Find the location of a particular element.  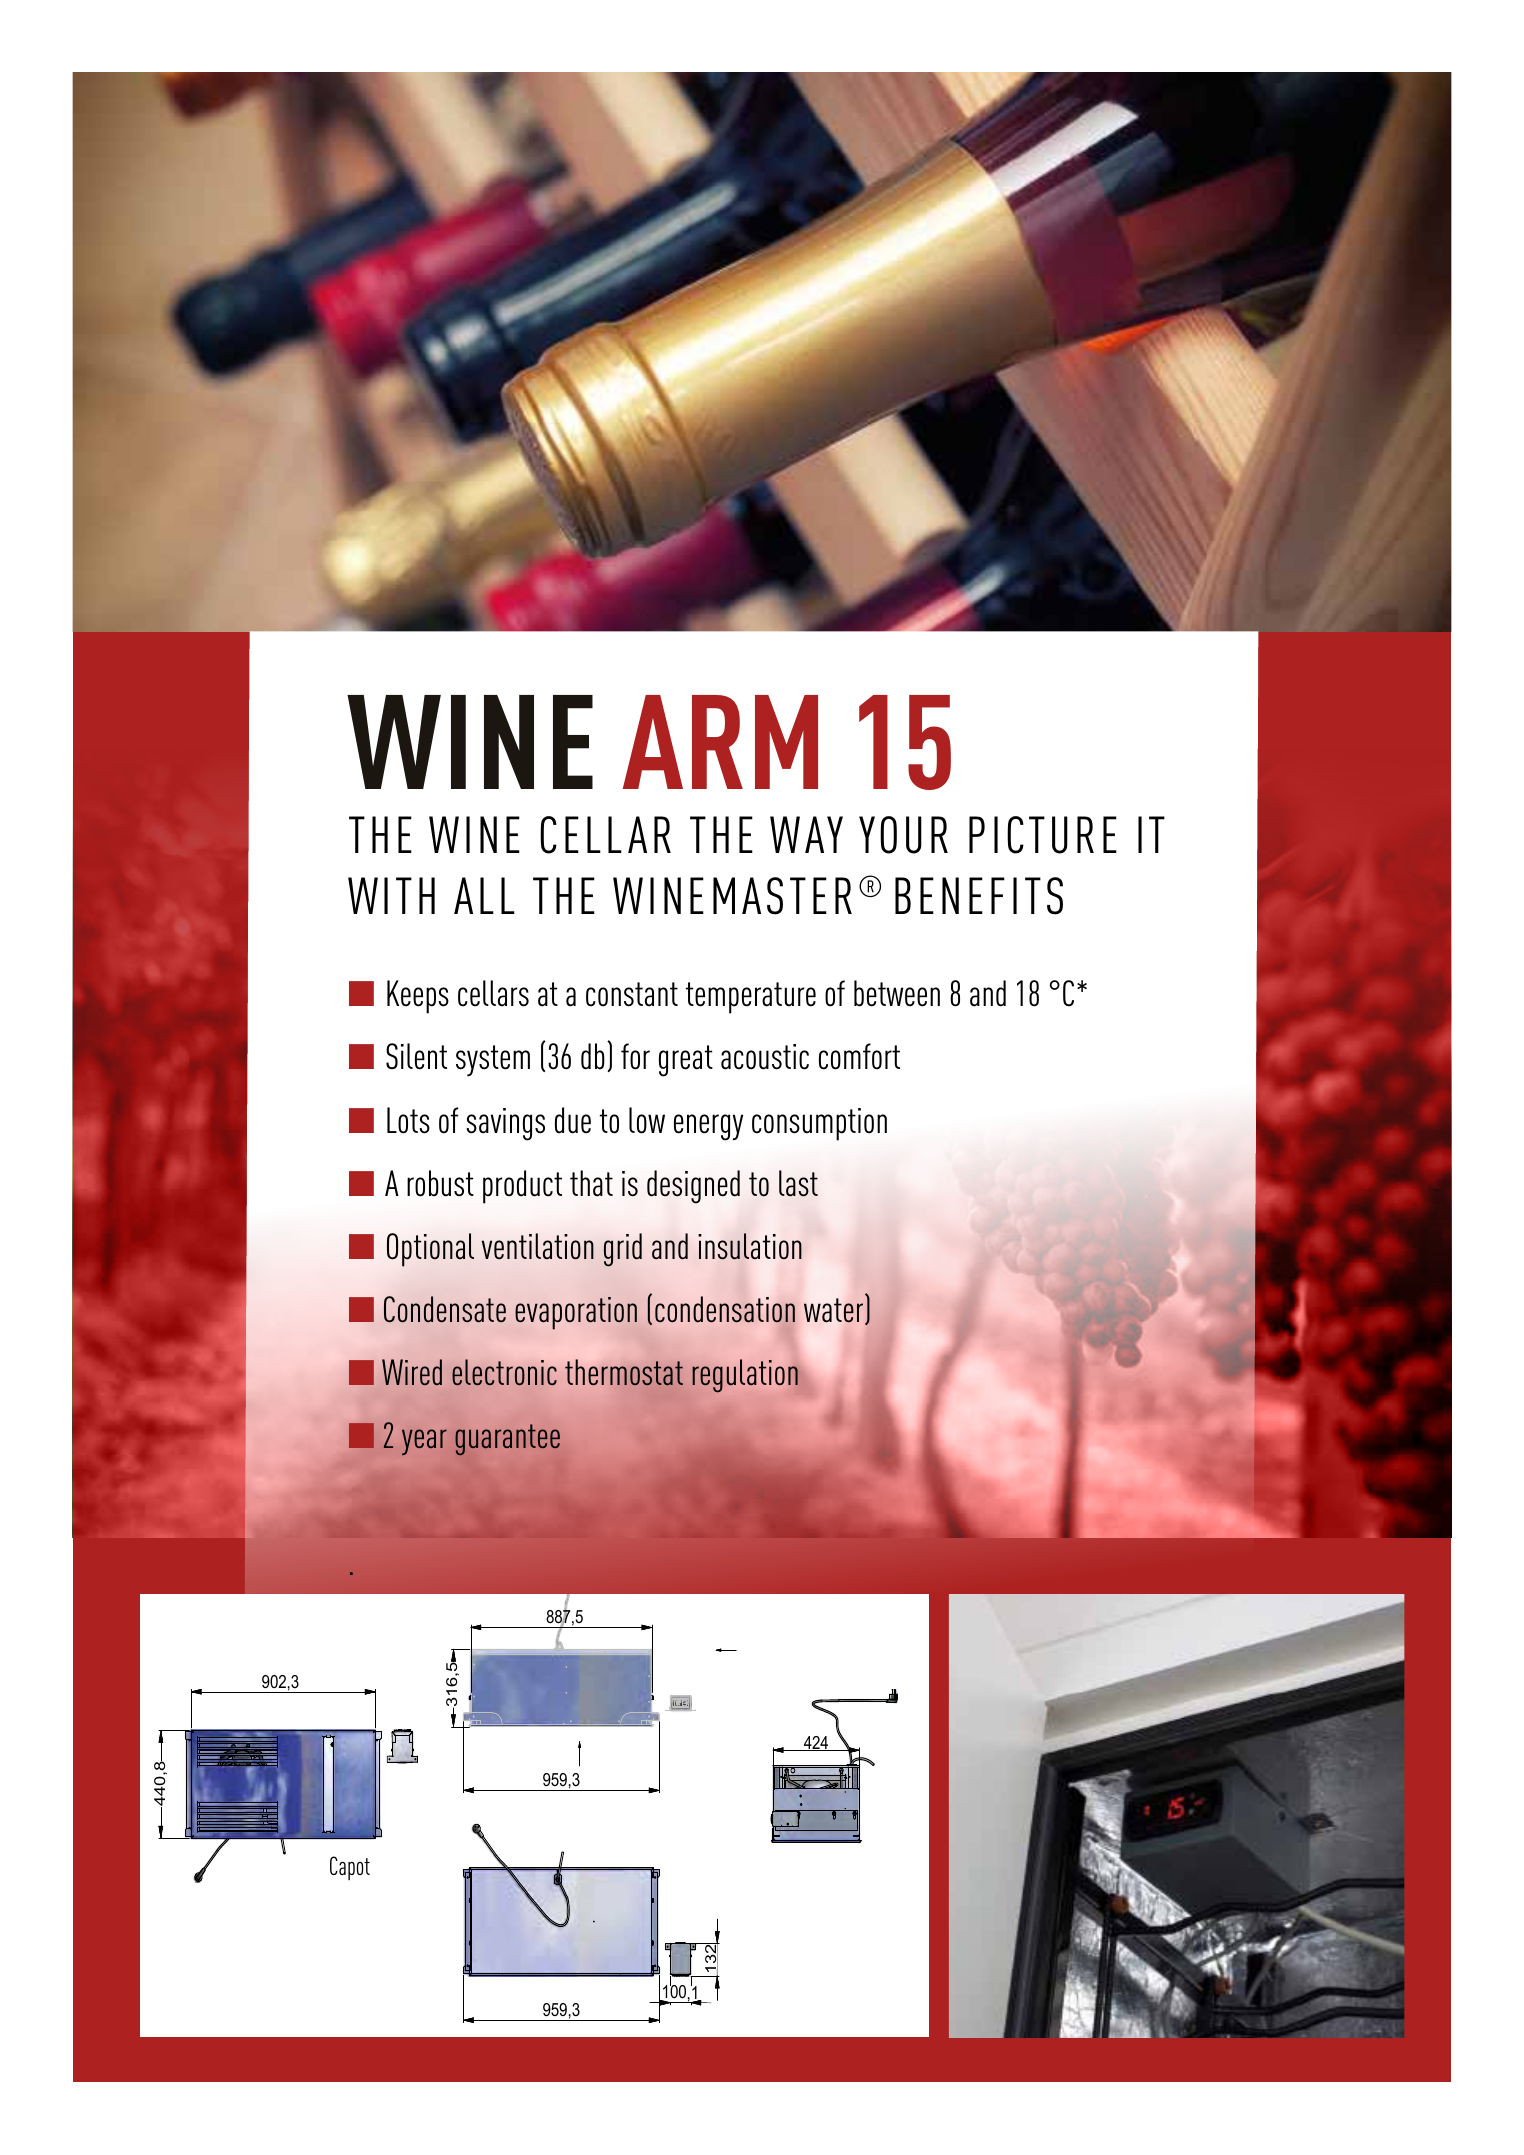

great is located at coordinates (686, 1061).
